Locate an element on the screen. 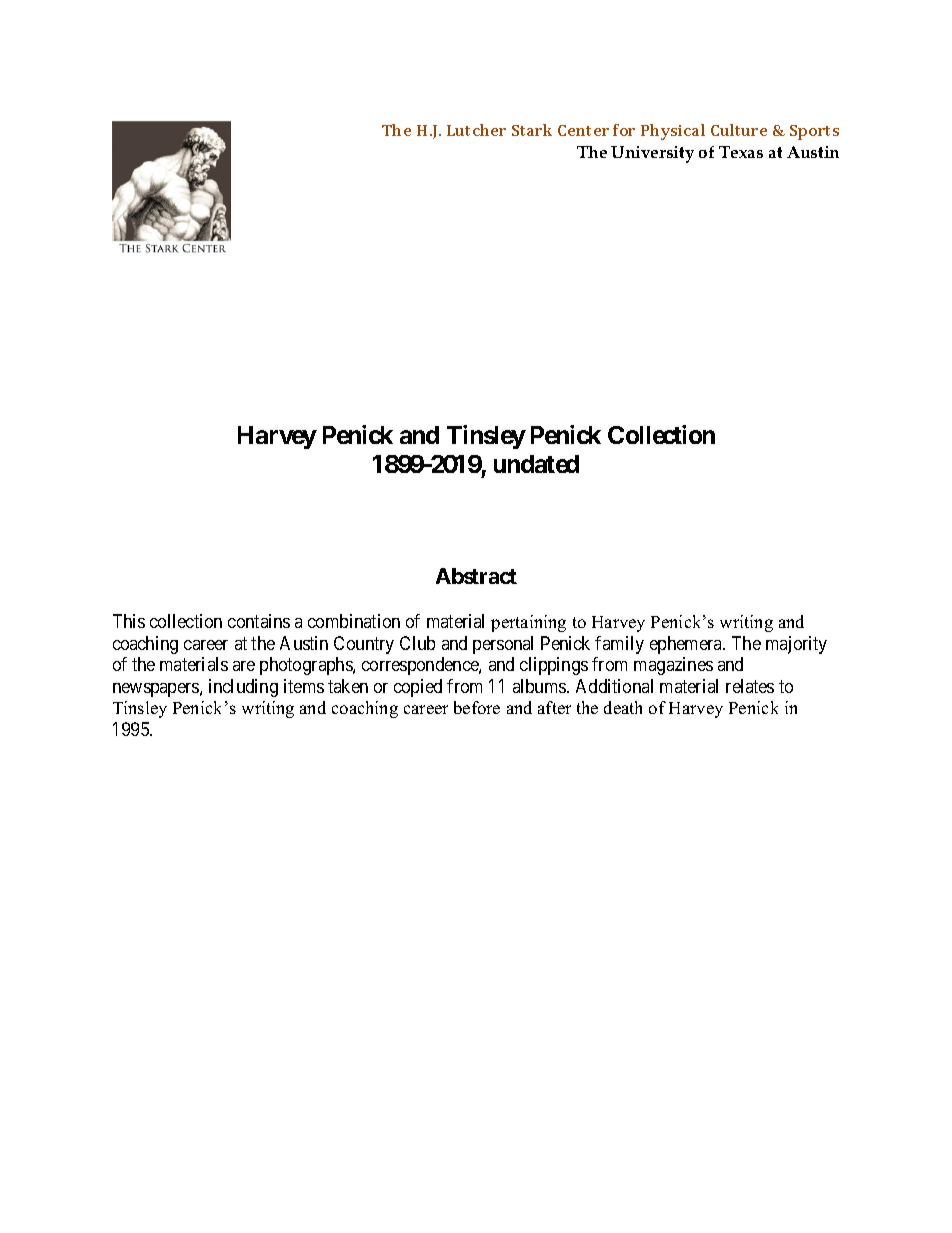 The width and height of the screenshot is (952, 1233). including is located at coordinates (243, 688).
